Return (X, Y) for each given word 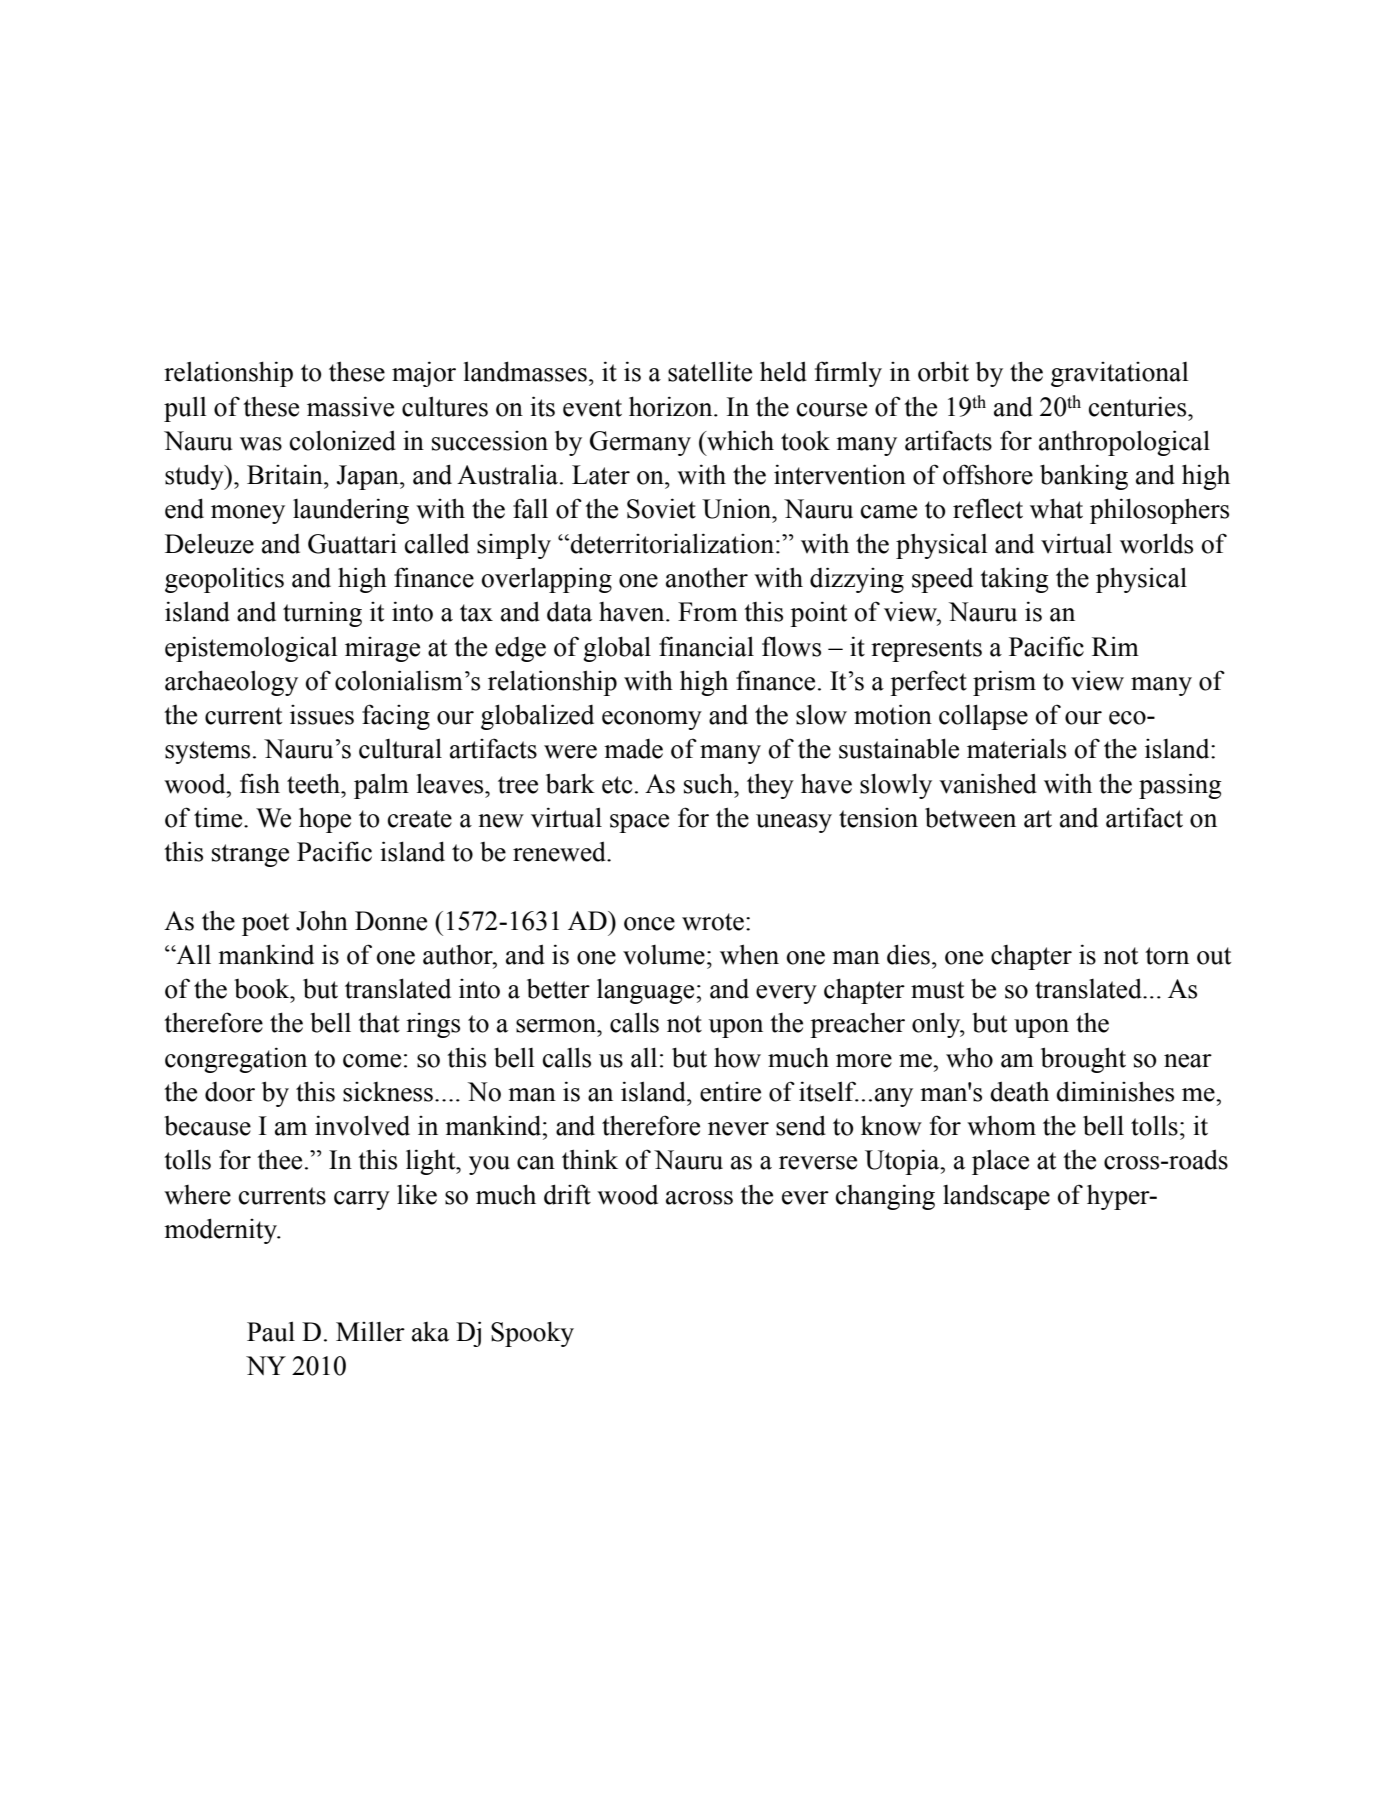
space (639, 823)
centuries (1139, 406)
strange (250, 855)
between (970, 817)
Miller (370, 1331)
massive (350, 406)
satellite (710, 371)
